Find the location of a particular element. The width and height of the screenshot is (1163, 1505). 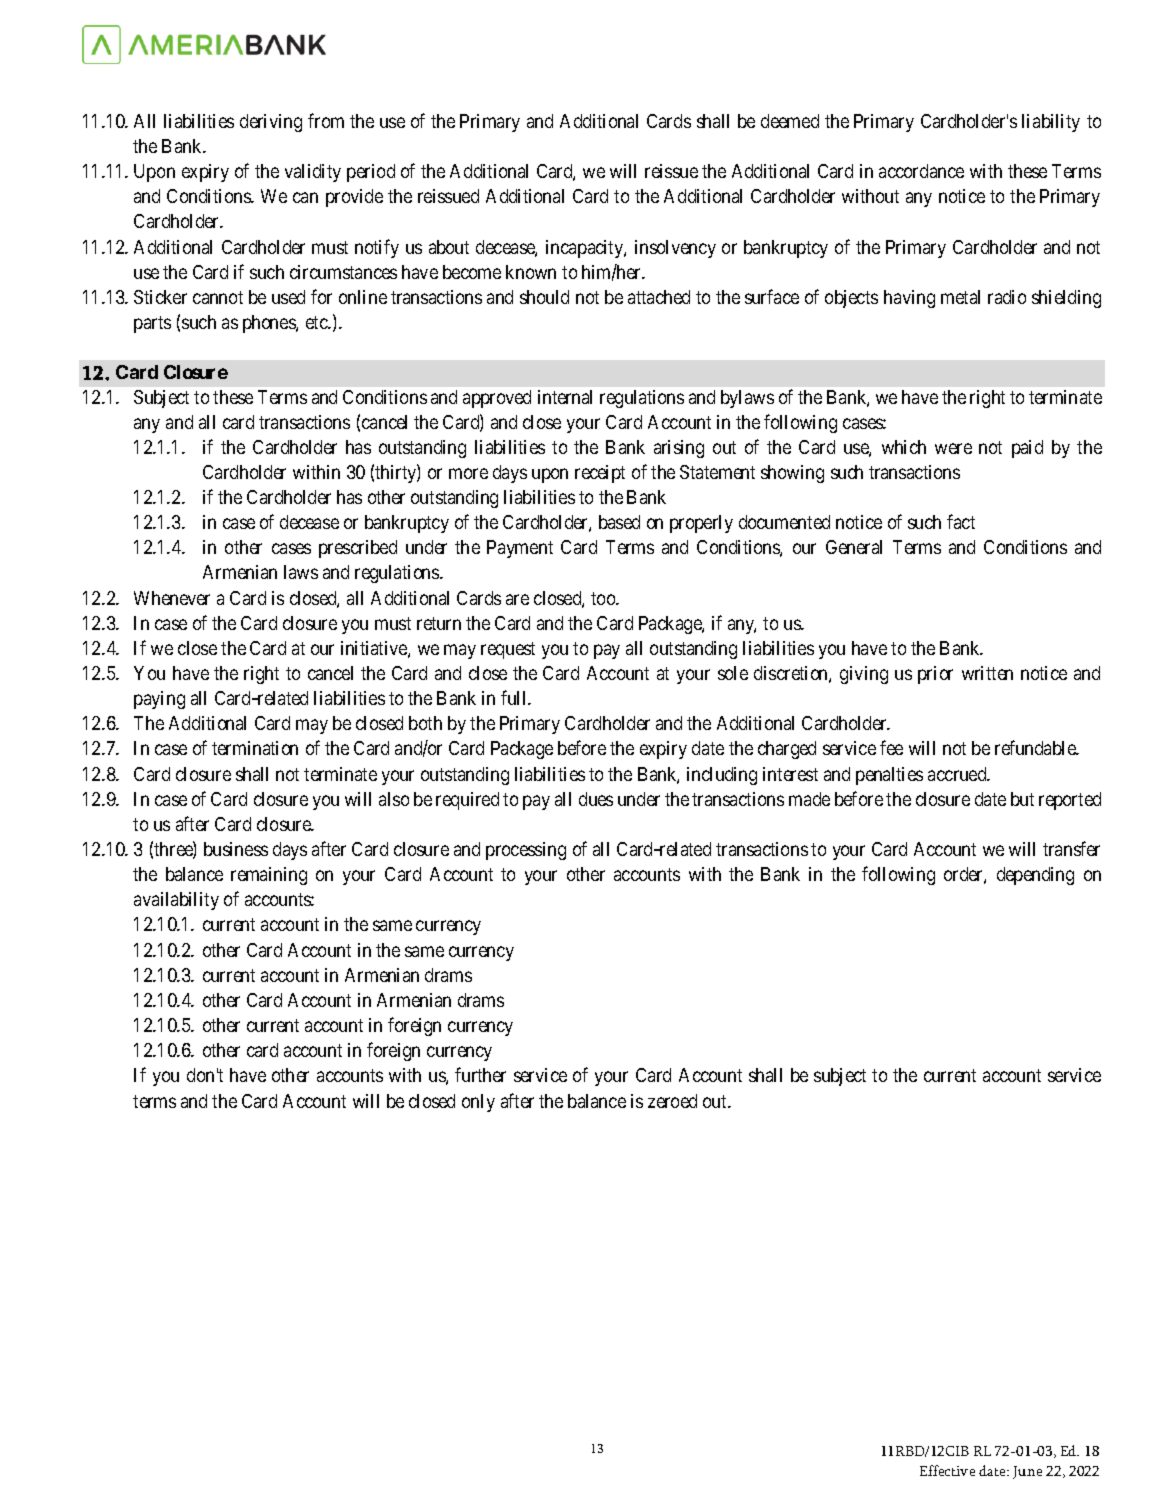

deriving is located at coordinates (271, 123).
